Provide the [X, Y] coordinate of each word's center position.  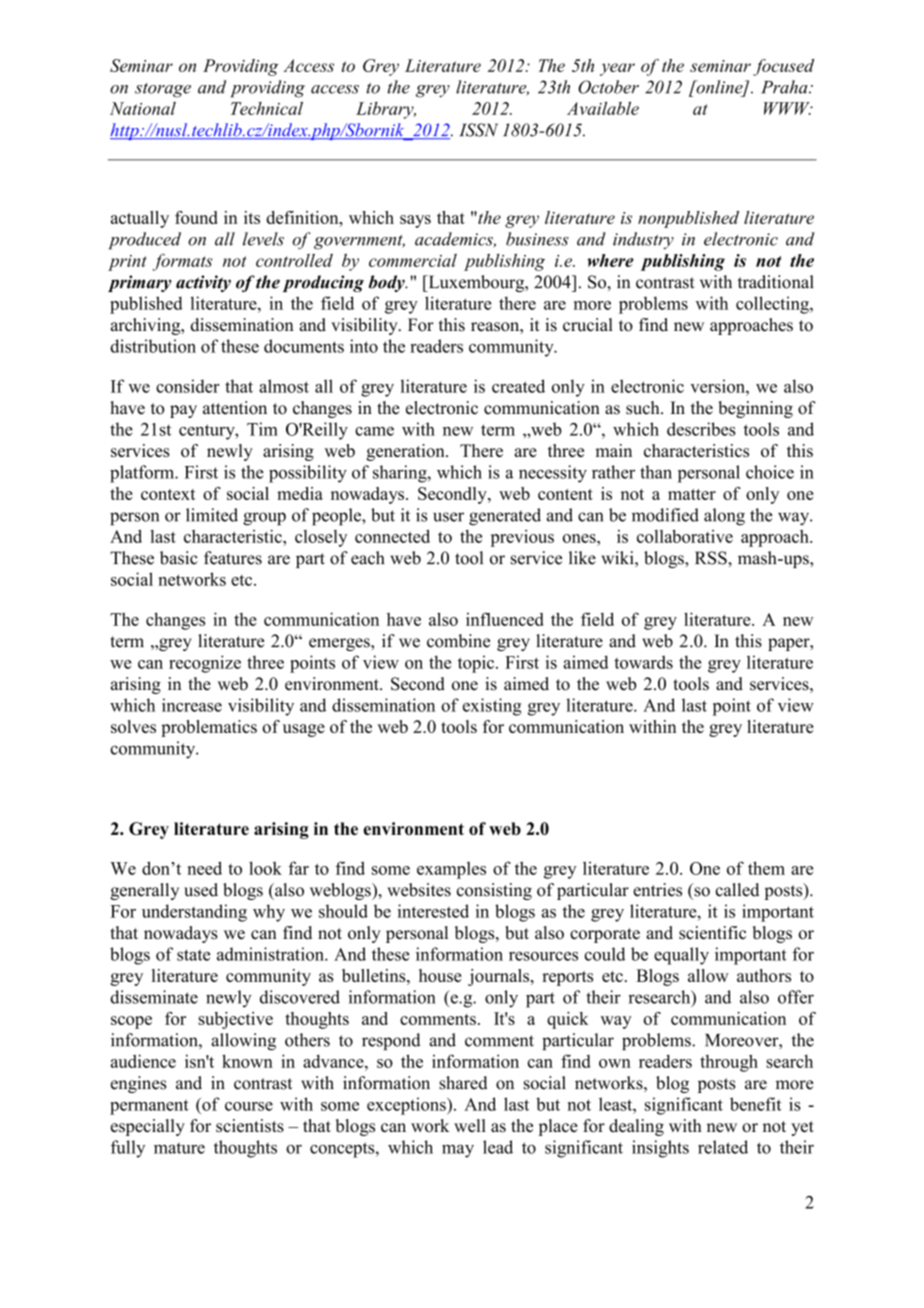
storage [163, 90]
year [617, 69]
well [470, 1125]
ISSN [478, 130]
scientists [250, 1126]
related [723, 1147]
